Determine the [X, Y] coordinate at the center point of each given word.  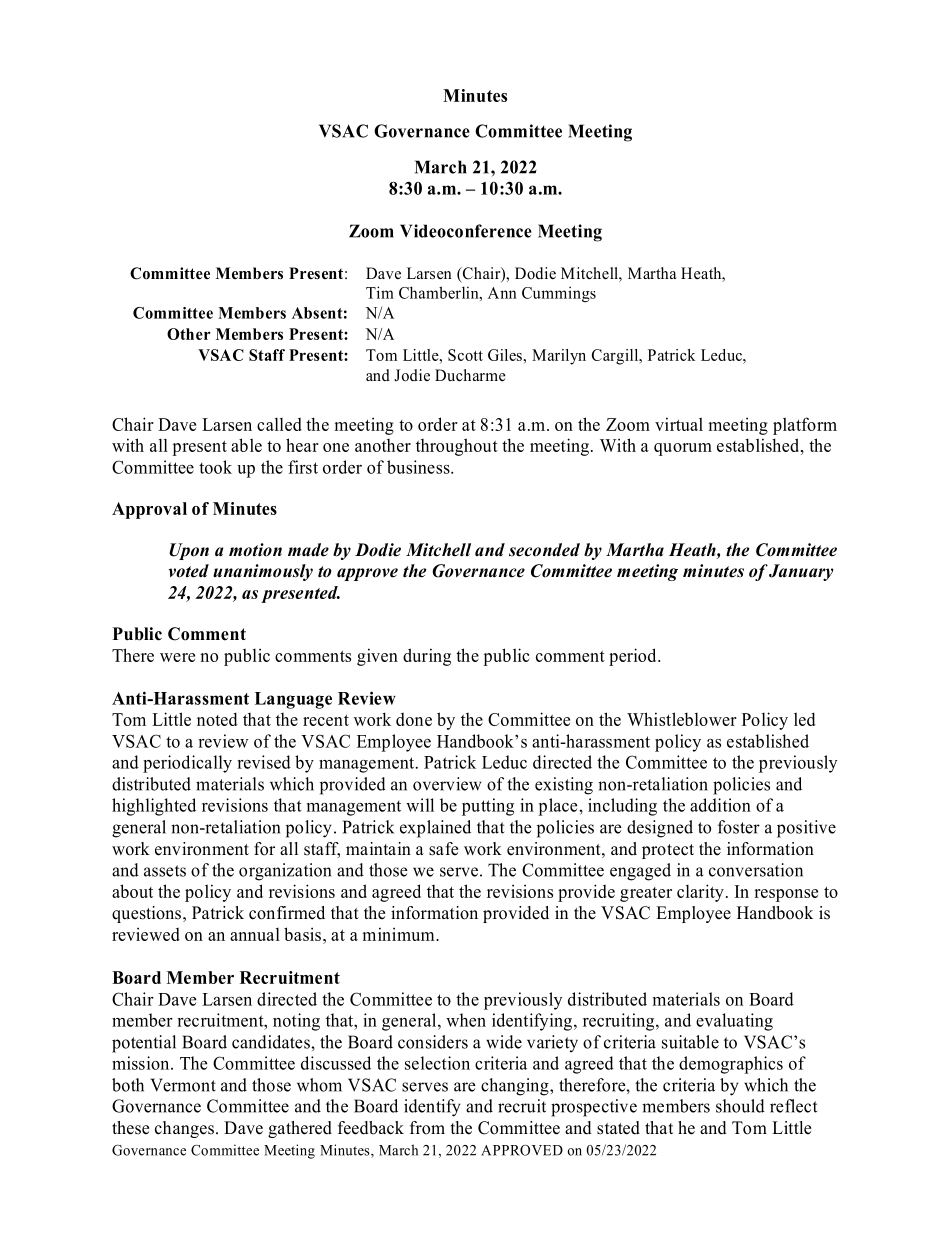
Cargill [616, 357]
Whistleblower [682, 719]
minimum [399, 934]
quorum [683, 449]
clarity [700, 893]
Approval [149, 510]
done [414, 719]
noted [217, 719]
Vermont [183, 1085]
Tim [380, 292]
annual [255, 934]
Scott [465, 355]
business [419, 467]
